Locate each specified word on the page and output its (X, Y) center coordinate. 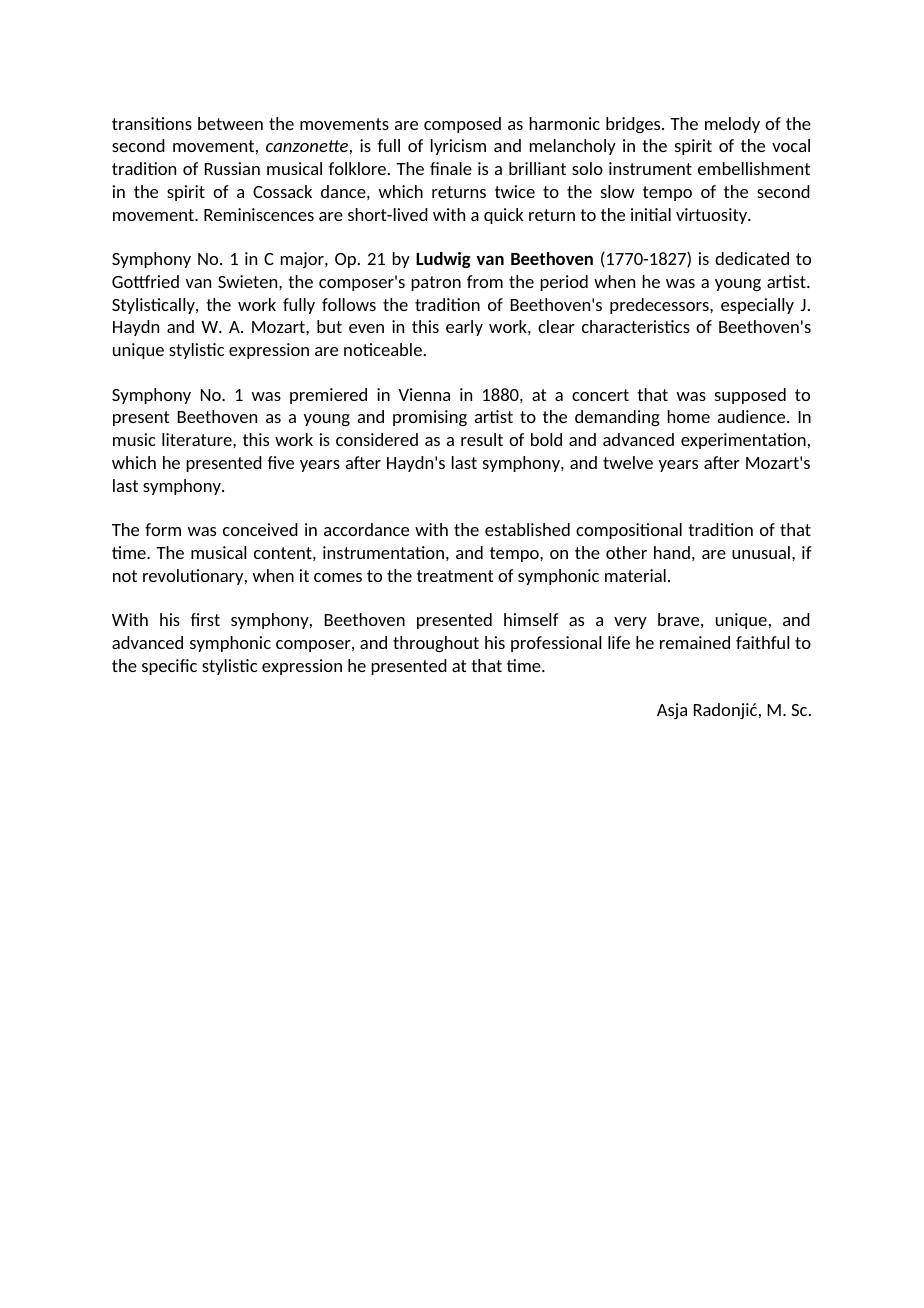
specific (169, 667)
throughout (436, 644)
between (230, 123)
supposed (750, 396)
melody (732, 125)
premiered (328, 396)
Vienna (424, 394)
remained (695, 642)
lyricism (458, 147)
